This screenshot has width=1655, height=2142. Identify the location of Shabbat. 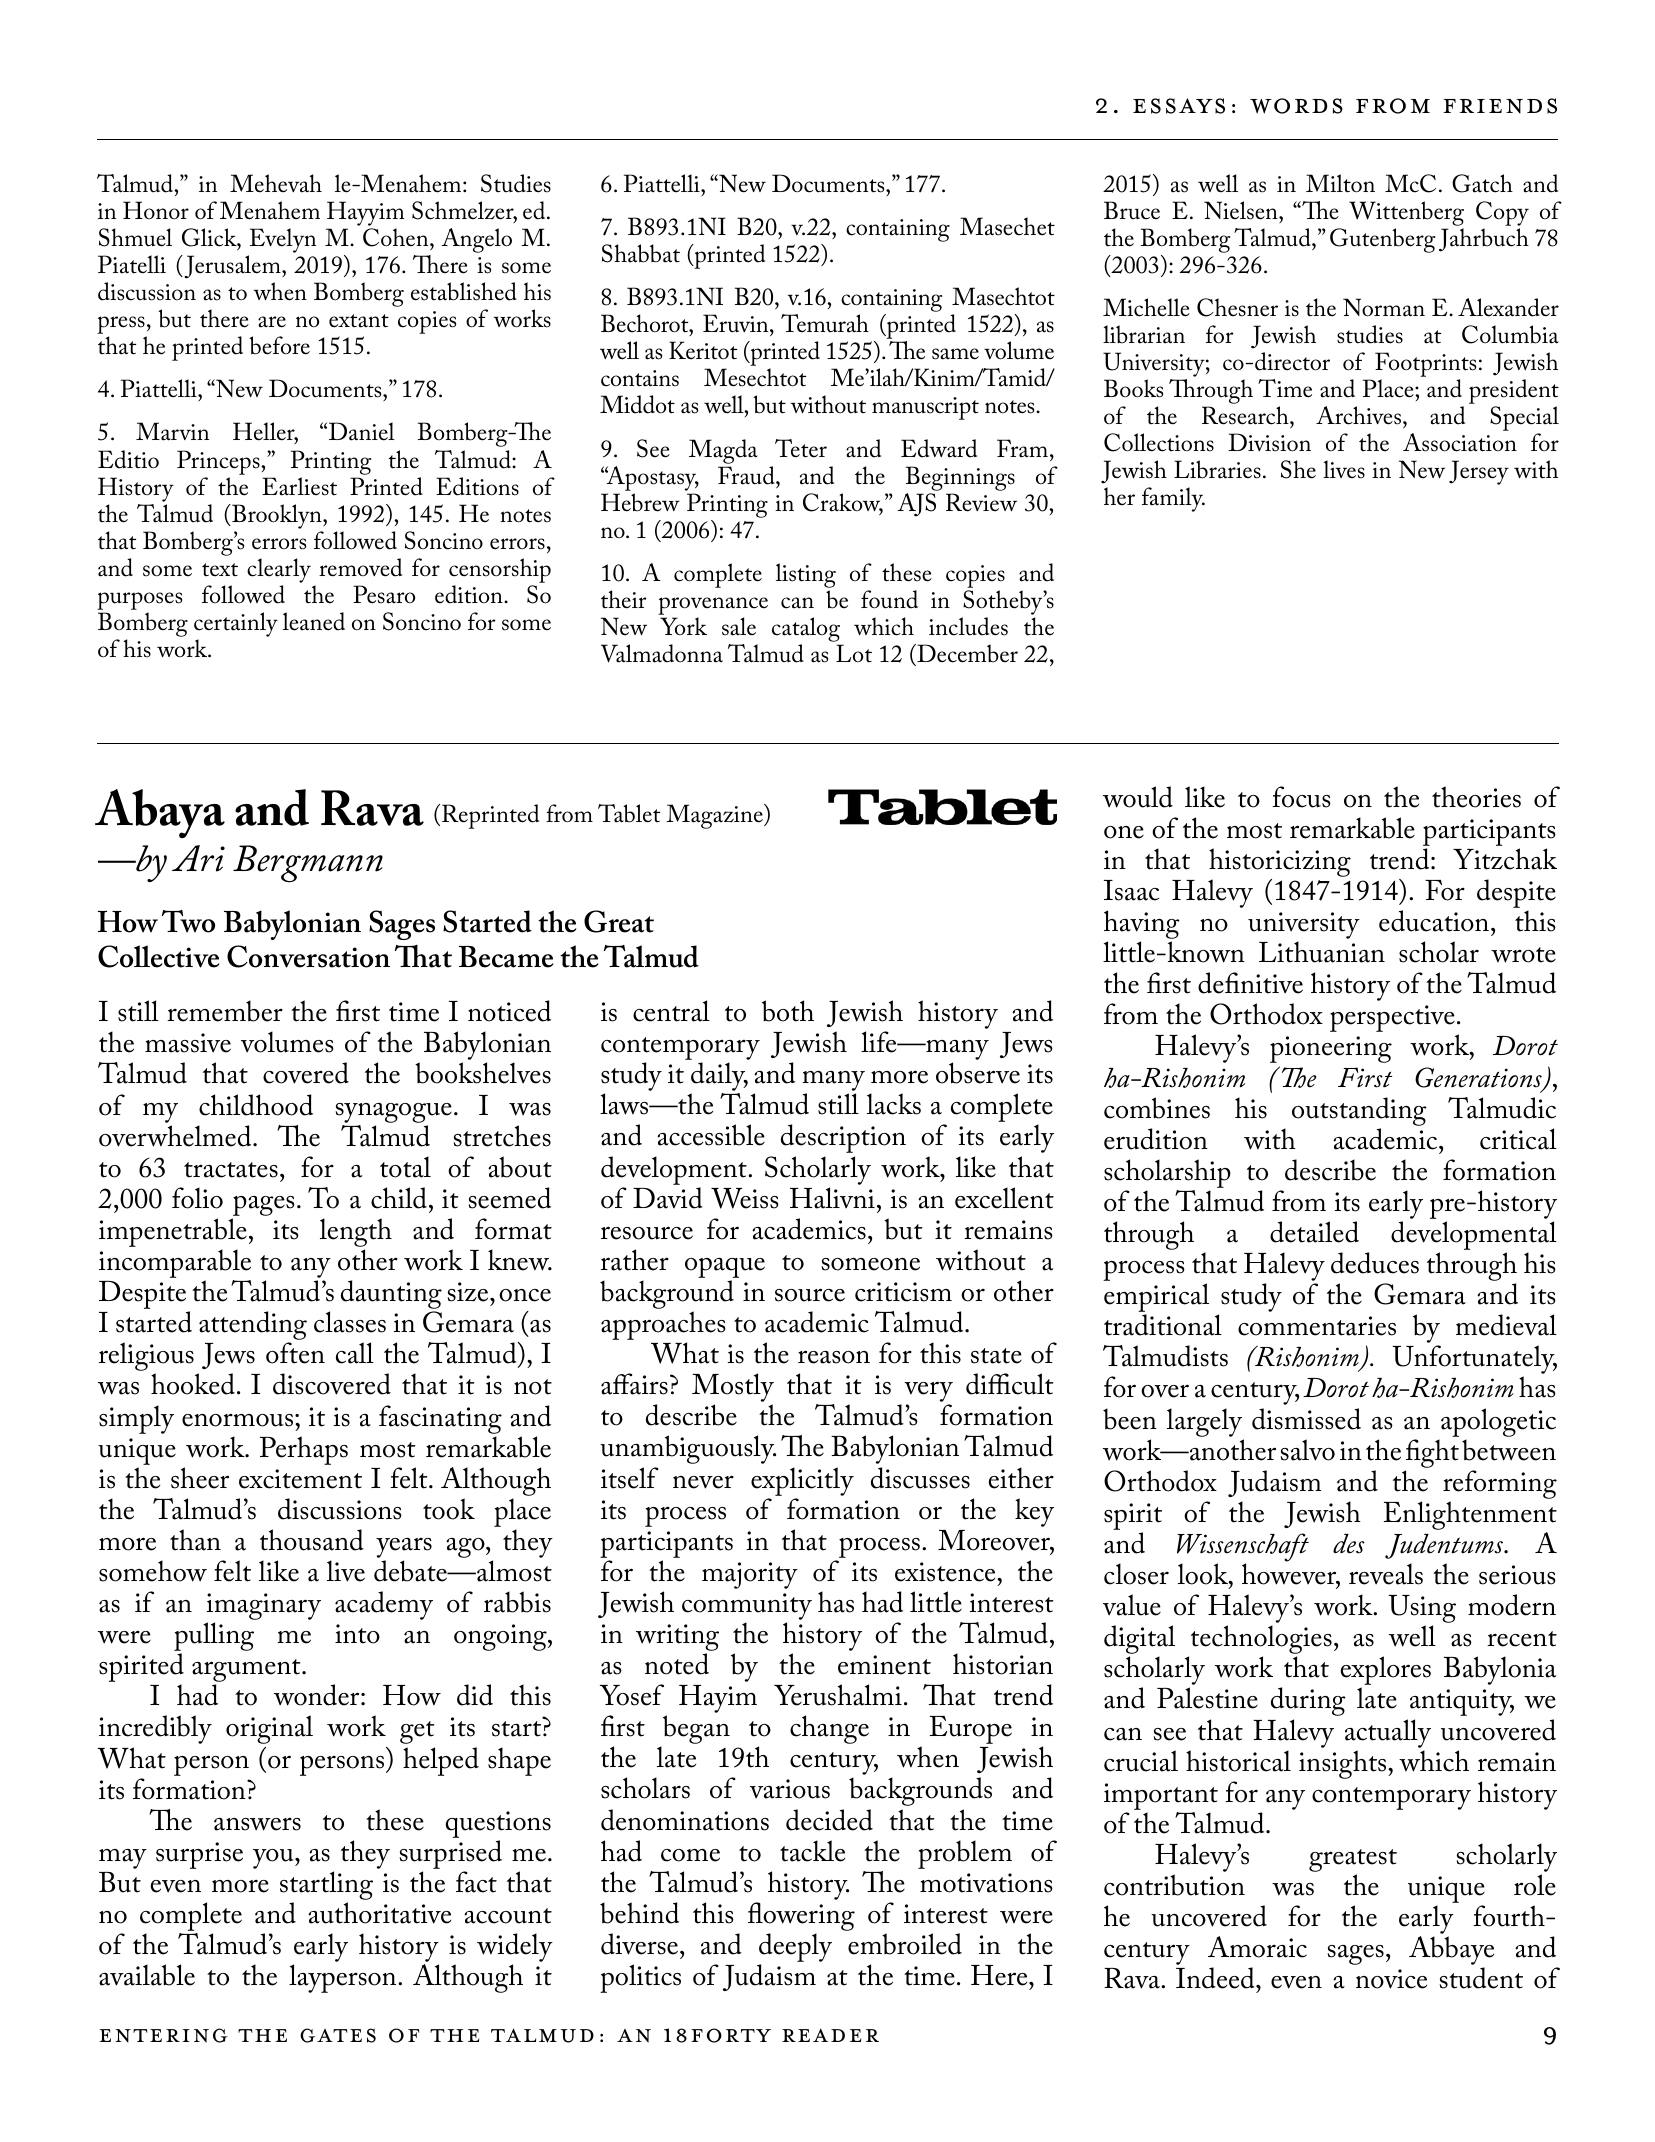
(641, 253).
